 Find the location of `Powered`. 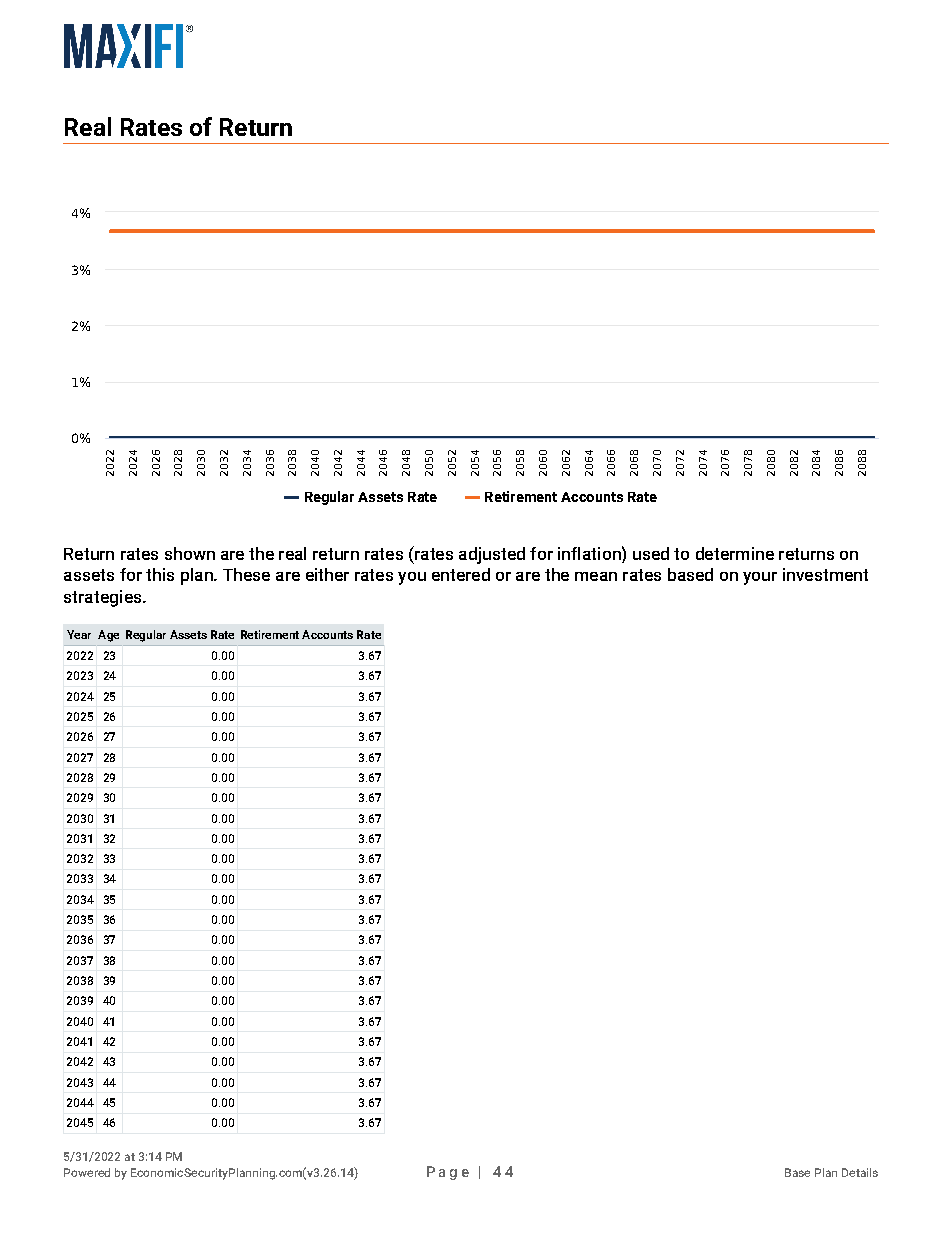

Powered is located at coordinates (87, 1172).
